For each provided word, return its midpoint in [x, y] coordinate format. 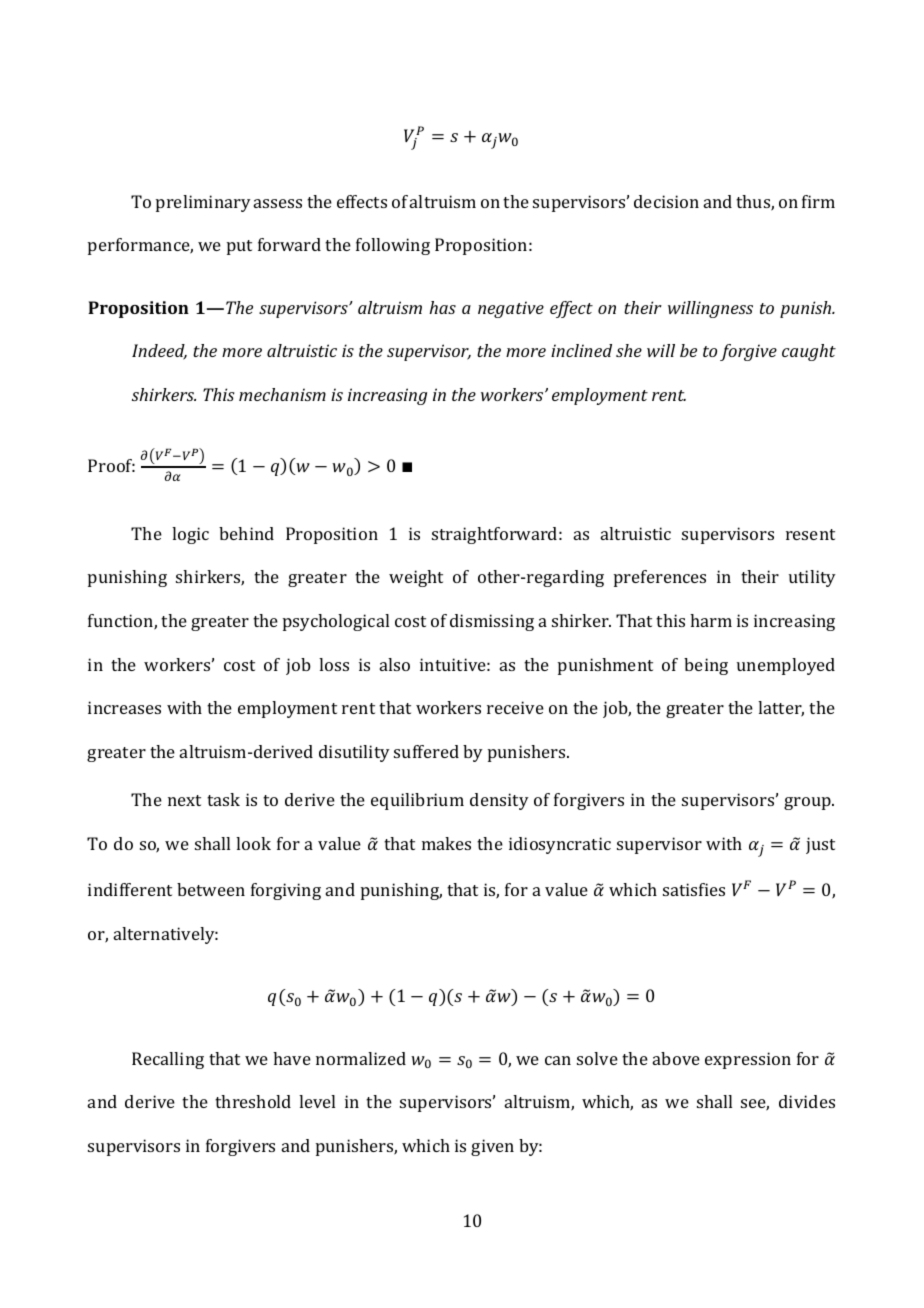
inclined [581, 350]
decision [666, 201]
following [393, 246]
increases [124, 707]
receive [515, 707]
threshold [253, 1101]
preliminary [203, 203]
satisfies [694, 889]
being [706, 666]
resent [810, 534]
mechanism [282, 394]
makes [446, 843]
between [211, 889]
